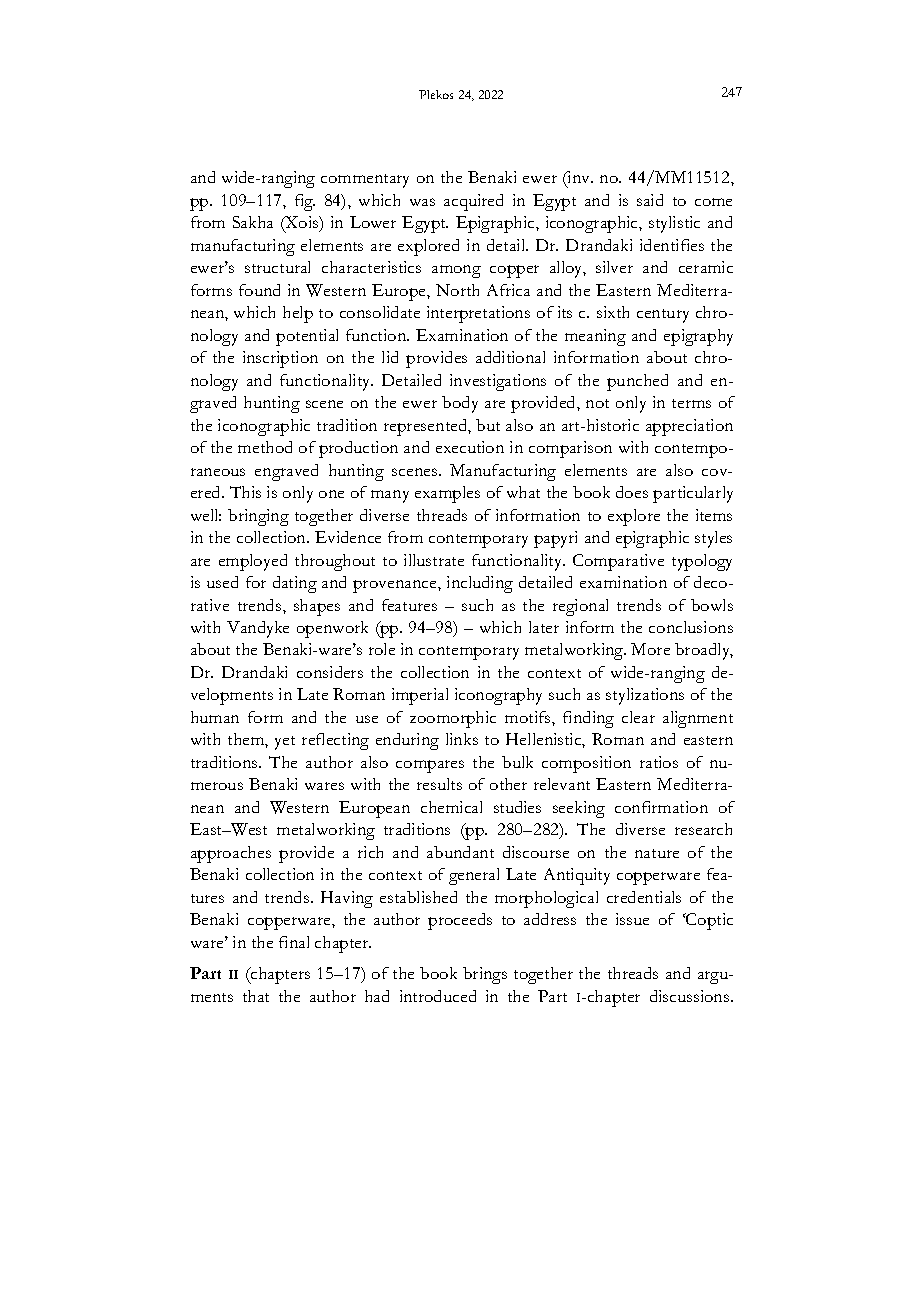 Image resolution: width=924 pixels, height=1309 pixels. I want to click on brings, so click(485, 975).
